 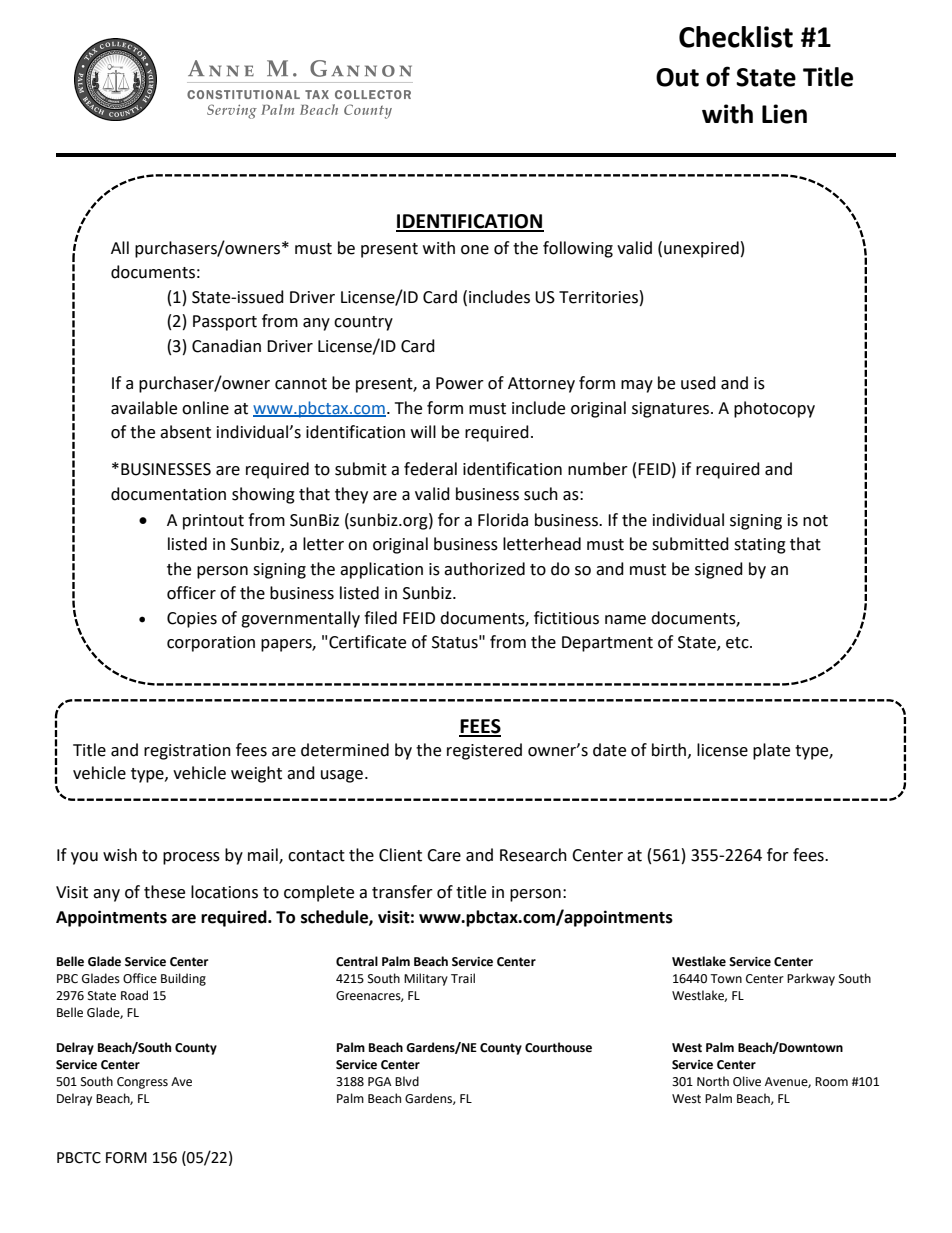 What do you see at coordinates (738, 643) in the screenshot?
I see `etc` at bounding box center [738, 643].
